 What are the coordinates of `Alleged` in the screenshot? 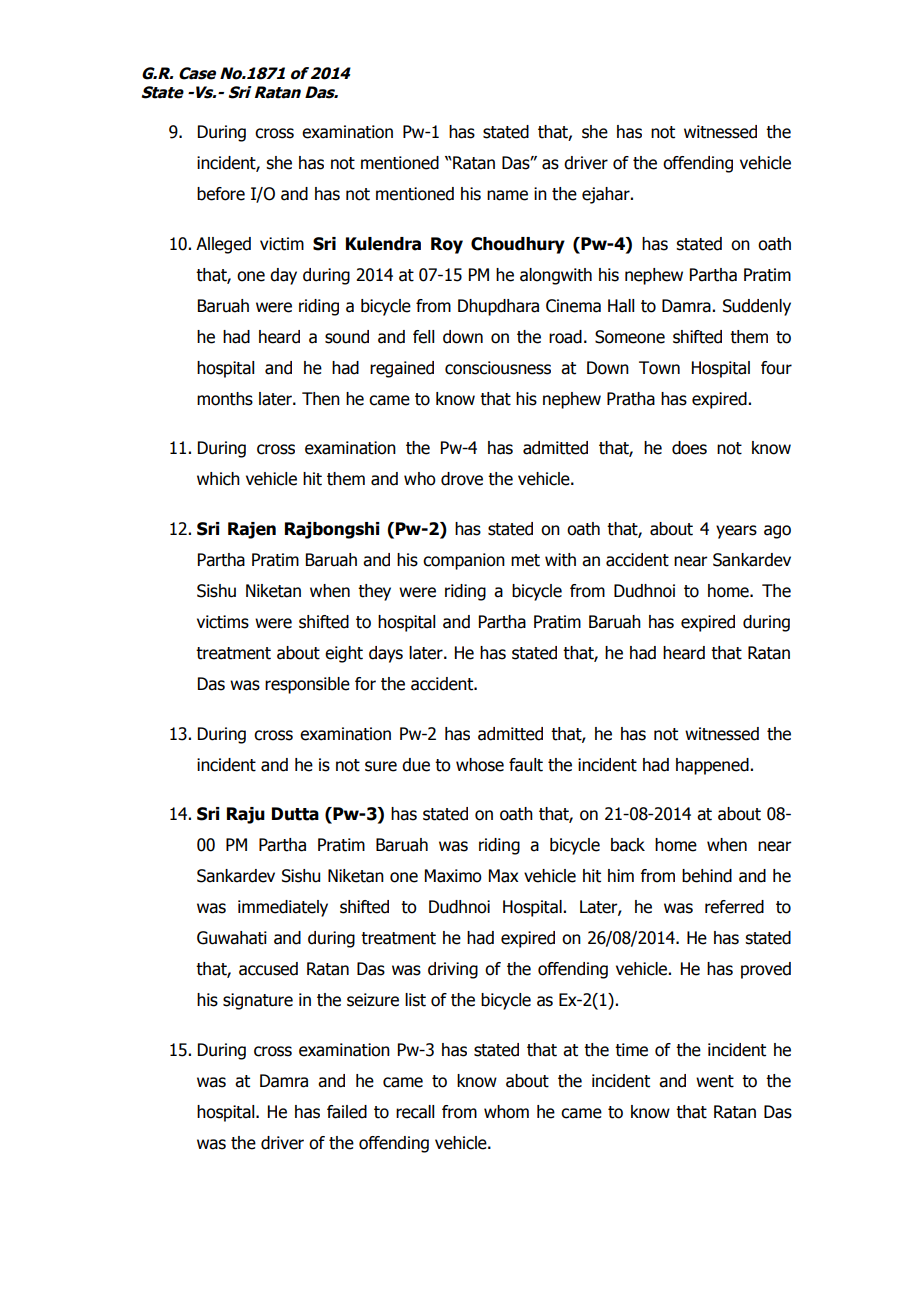 It's located at (223, 245).
